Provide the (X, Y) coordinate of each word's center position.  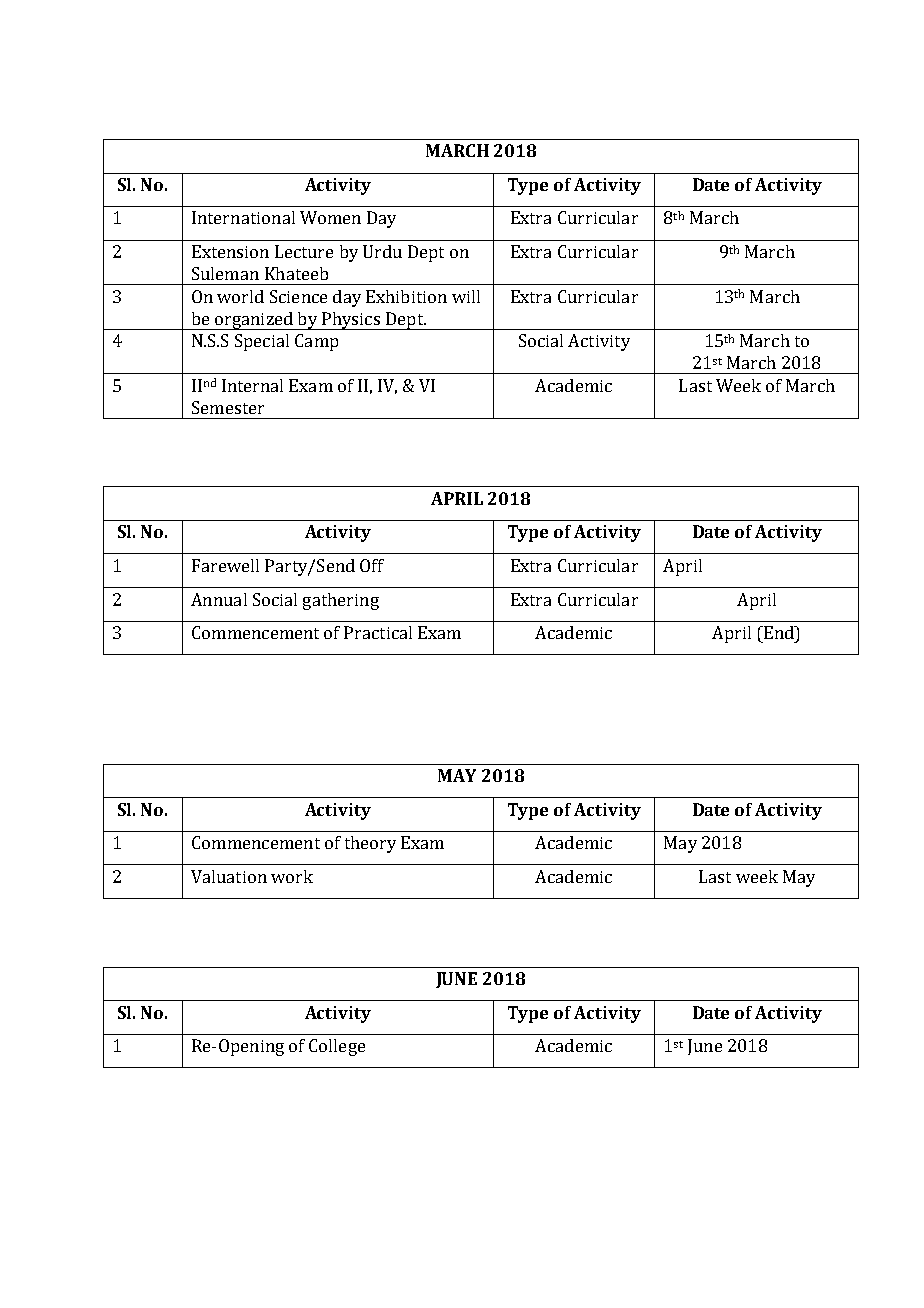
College (337, 1047)
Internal (252, 385)
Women (330, 217)
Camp (316, 342)
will (466, 296)
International (243, 217)
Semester (228, 407)
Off (372, 565)
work (292, 876)
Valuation (229, 876)
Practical (378, 632)
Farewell (225, 565)
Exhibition (406, 296)
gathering (341, 601)
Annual (219, 599)
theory (370, 844)
